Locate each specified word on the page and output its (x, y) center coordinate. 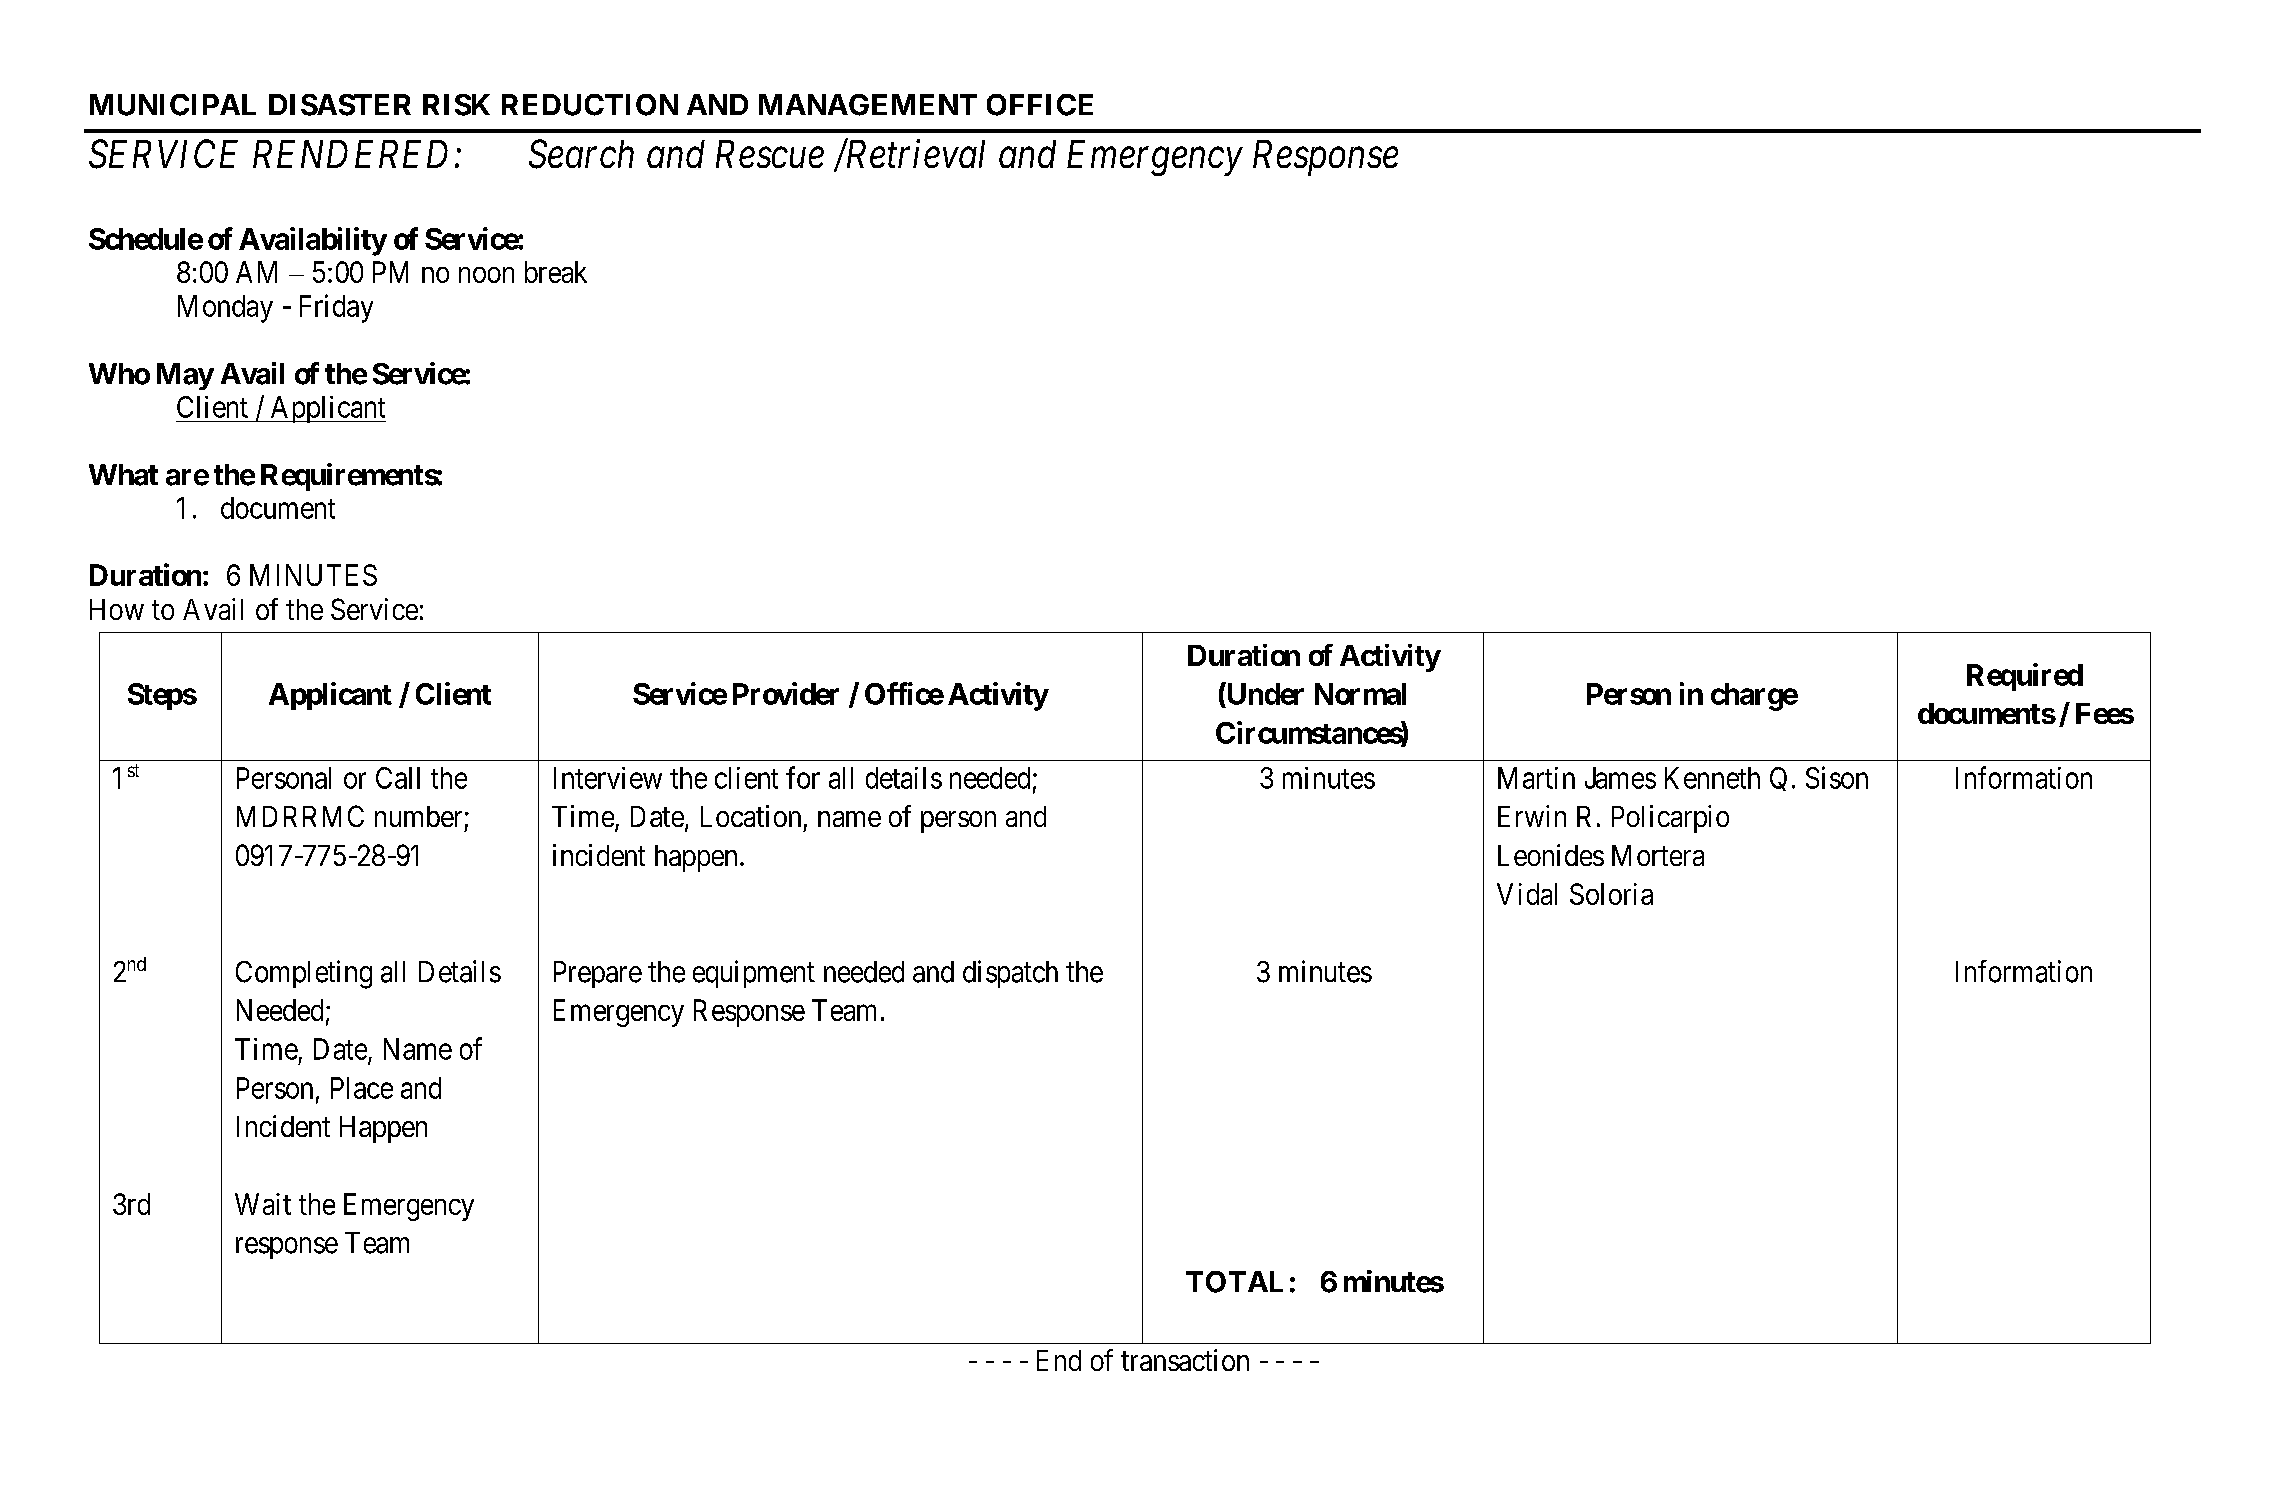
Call (398, 778)
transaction (1185, 1360)
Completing (304, 974)
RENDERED (350, 154)
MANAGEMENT (868, 105)
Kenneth (1712, 778)
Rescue (770, 154)
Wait (263, 1204)
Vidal (1527, 894)
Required (2025, 677)
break (556, 272)
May (185, 376)
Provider (786, 693)
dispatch (1010, 974)
